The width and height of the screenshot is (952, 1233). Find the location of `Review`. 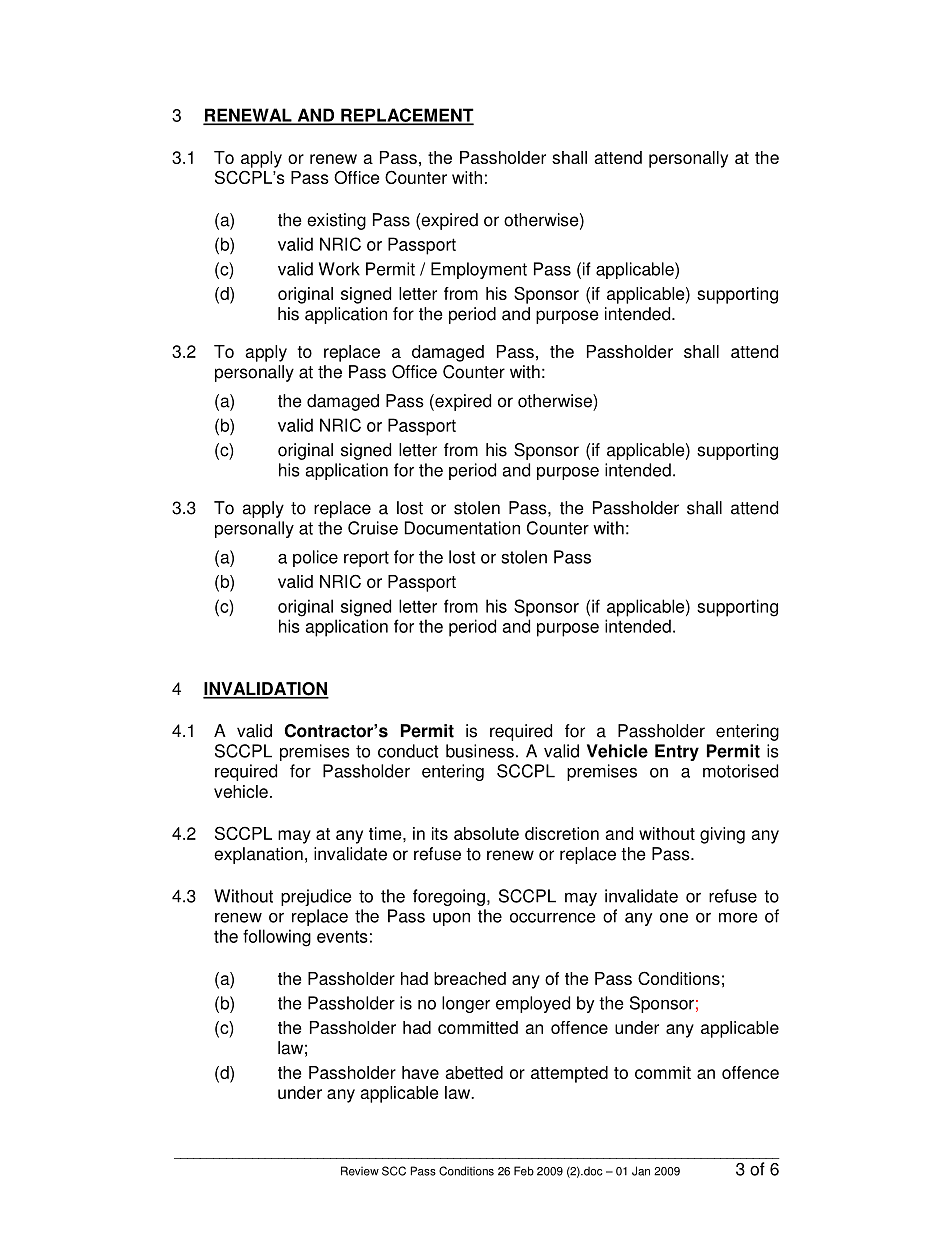

Review is located at coordinates (360, 1171).
